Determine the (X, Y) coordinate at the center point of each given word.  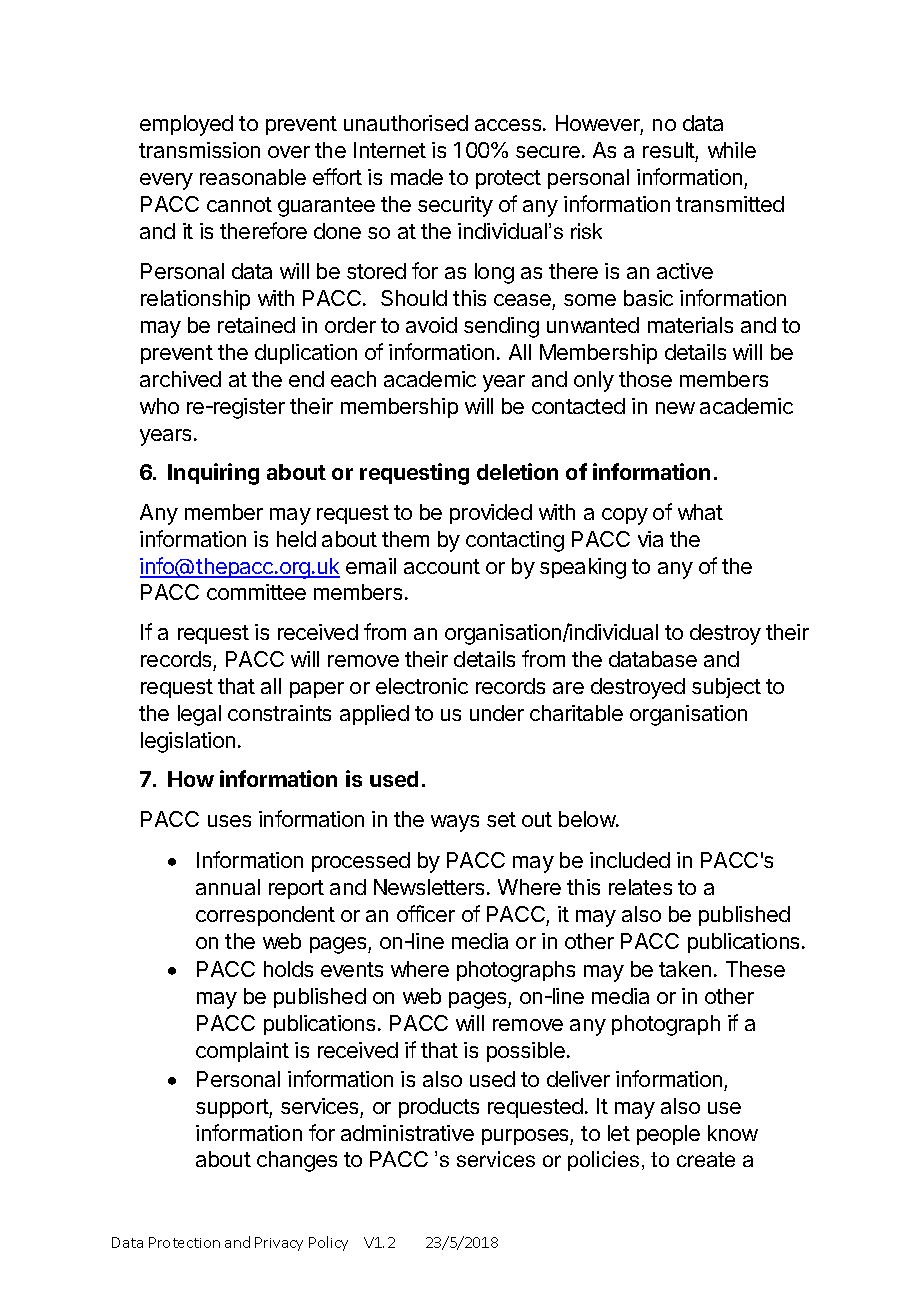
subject (726, 688)
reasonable (253, 177)
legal (199, 715)
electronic (422, 686)
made (417, 177)
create (706, 1159)
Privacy (279, 1244)
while (732, 150)
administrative (407, 1133)
